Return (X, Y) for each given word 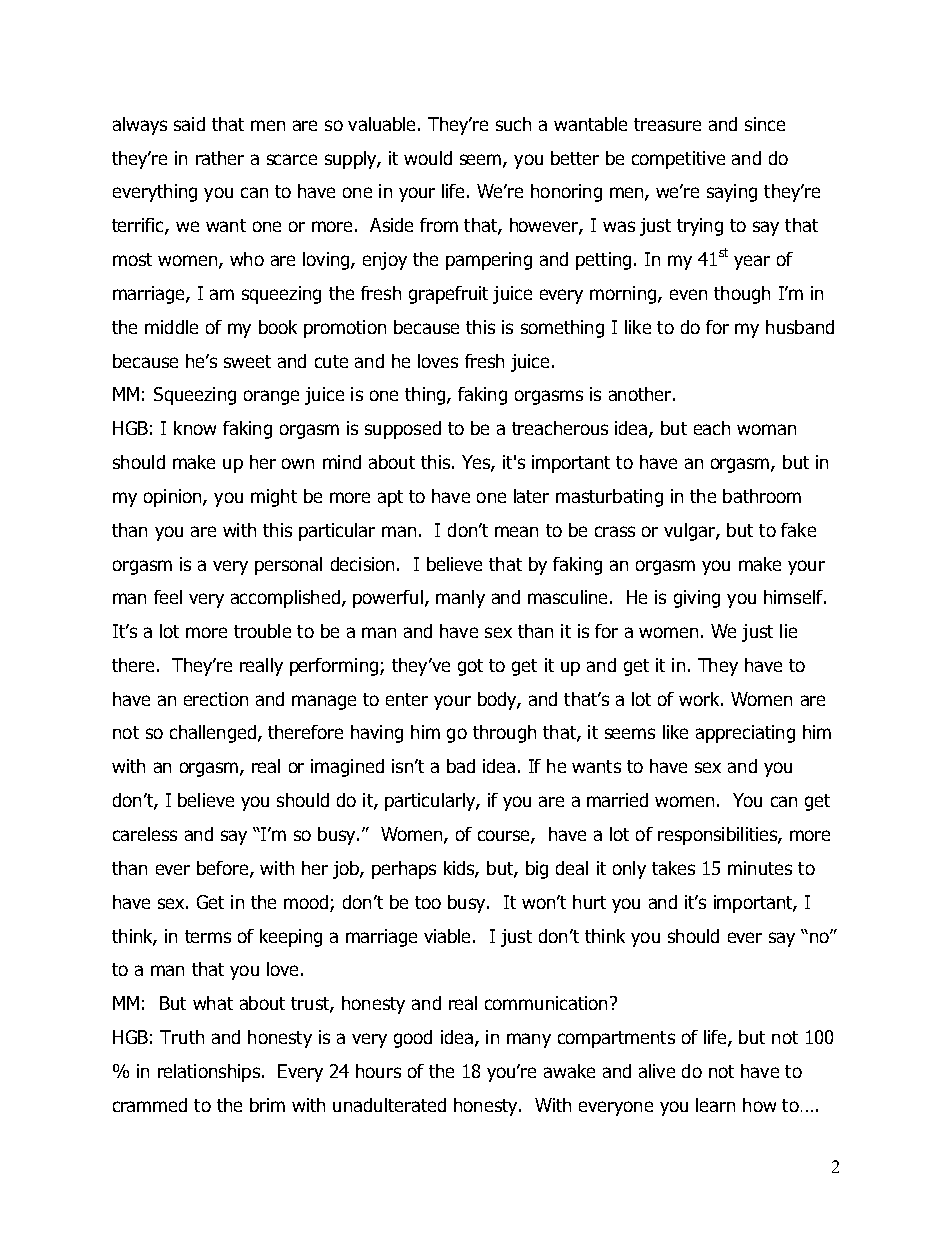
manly (460, 599)
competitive (678, 160)
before (224, 869)
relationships (209, 1073)
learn (715, 1105)
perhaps (404, 870)
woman (766, 429)
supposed (403, 430)
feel (168, 597)
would (428, 158)
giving (697, 599)
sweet (247, 361)
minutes (760, 868)
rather (220, 158)
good (413, 1039)
